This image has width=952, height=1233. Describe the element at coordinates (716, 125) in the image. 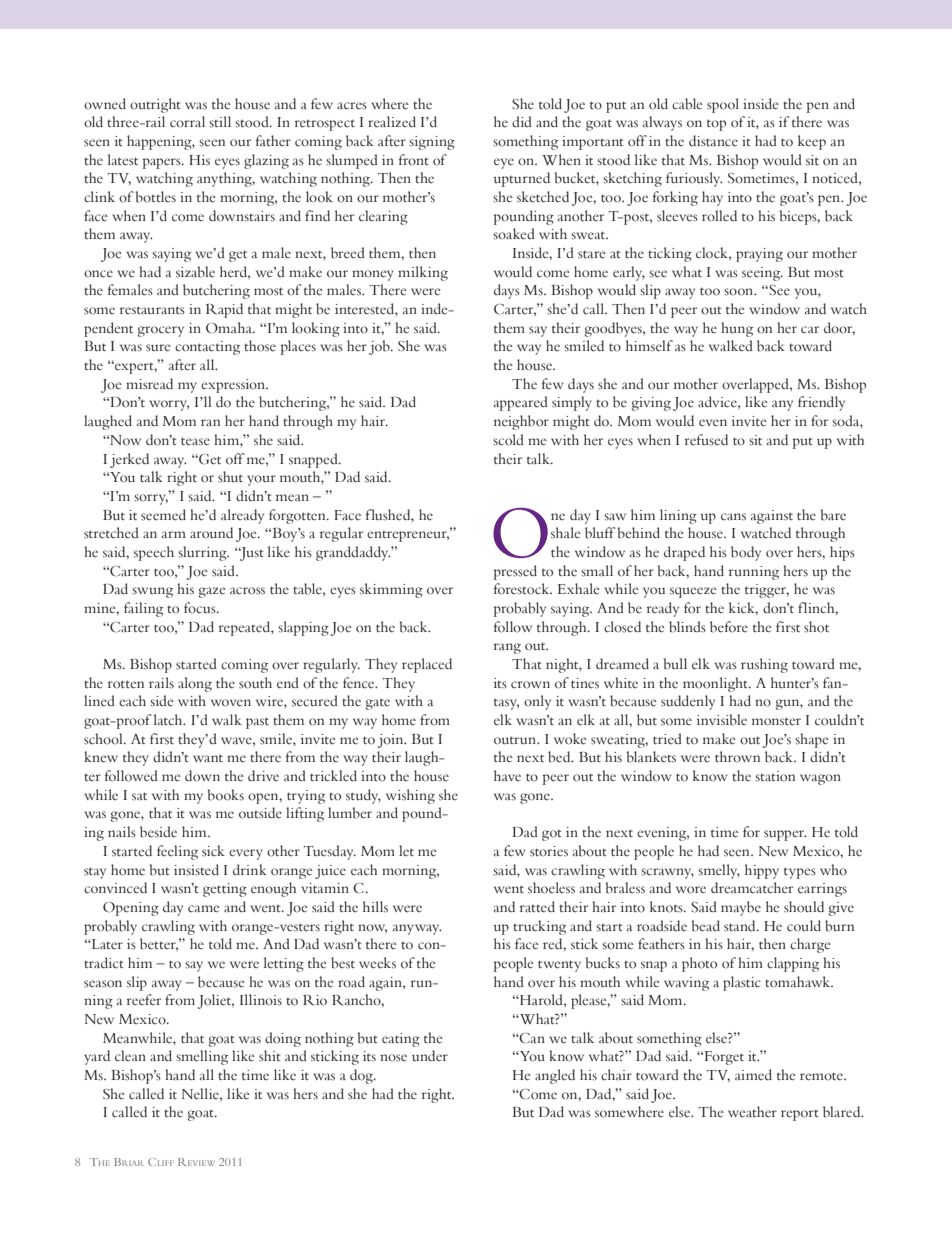

I see `top` at that location.
